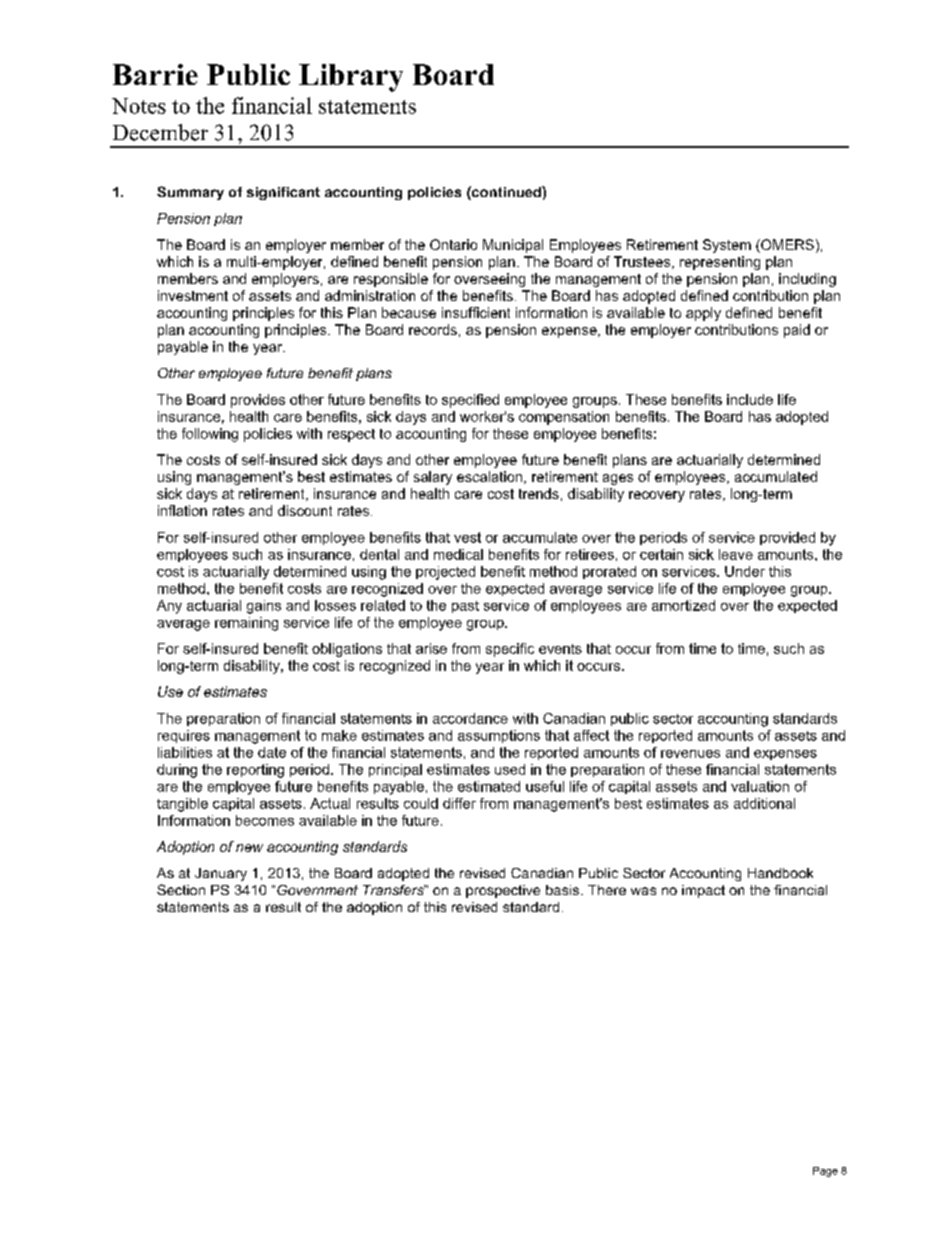 This screenshot has height=1233, width=952. I want to click on Library, so click(351, 78).
